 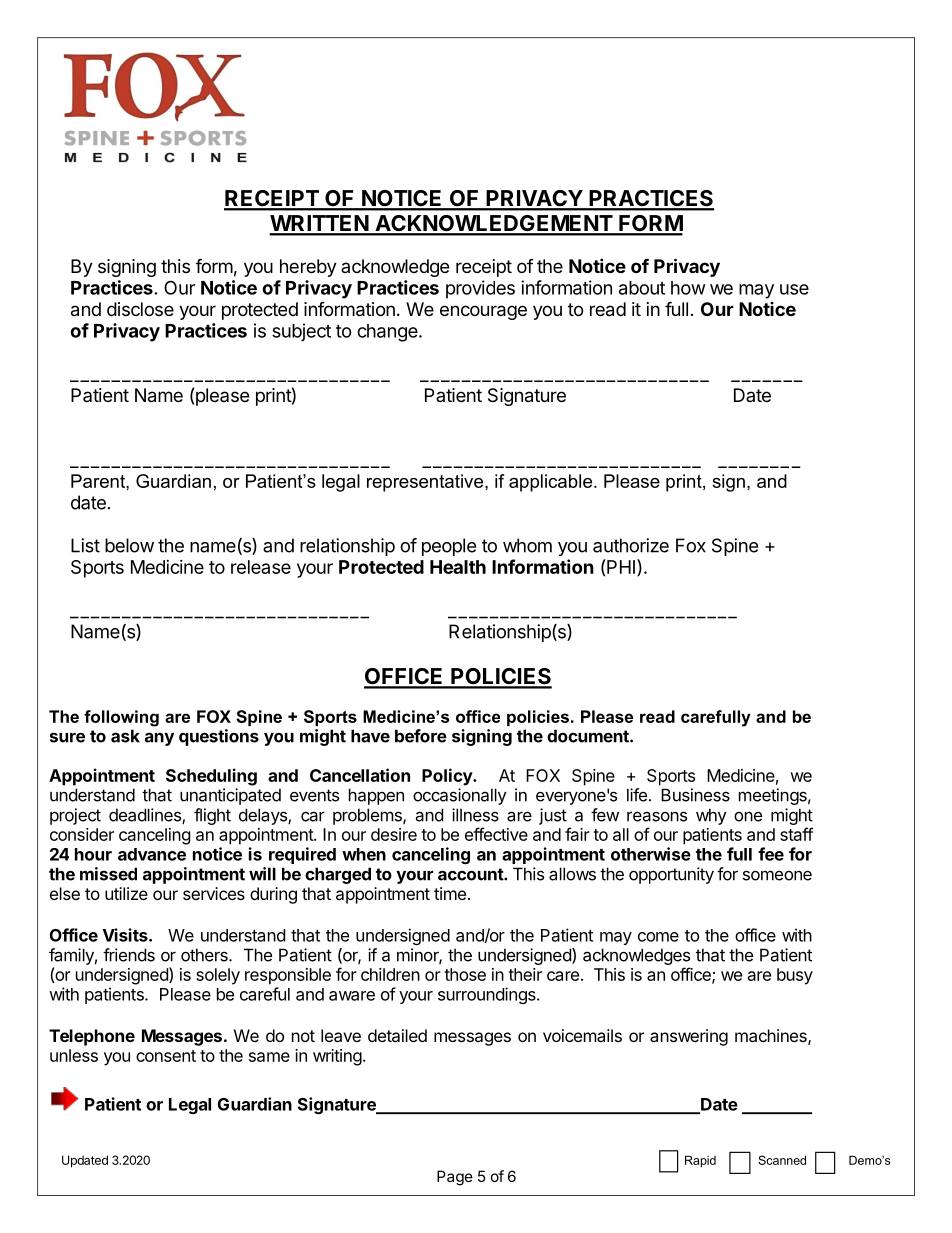 I want to click on how, so click(x=688, y=288).
